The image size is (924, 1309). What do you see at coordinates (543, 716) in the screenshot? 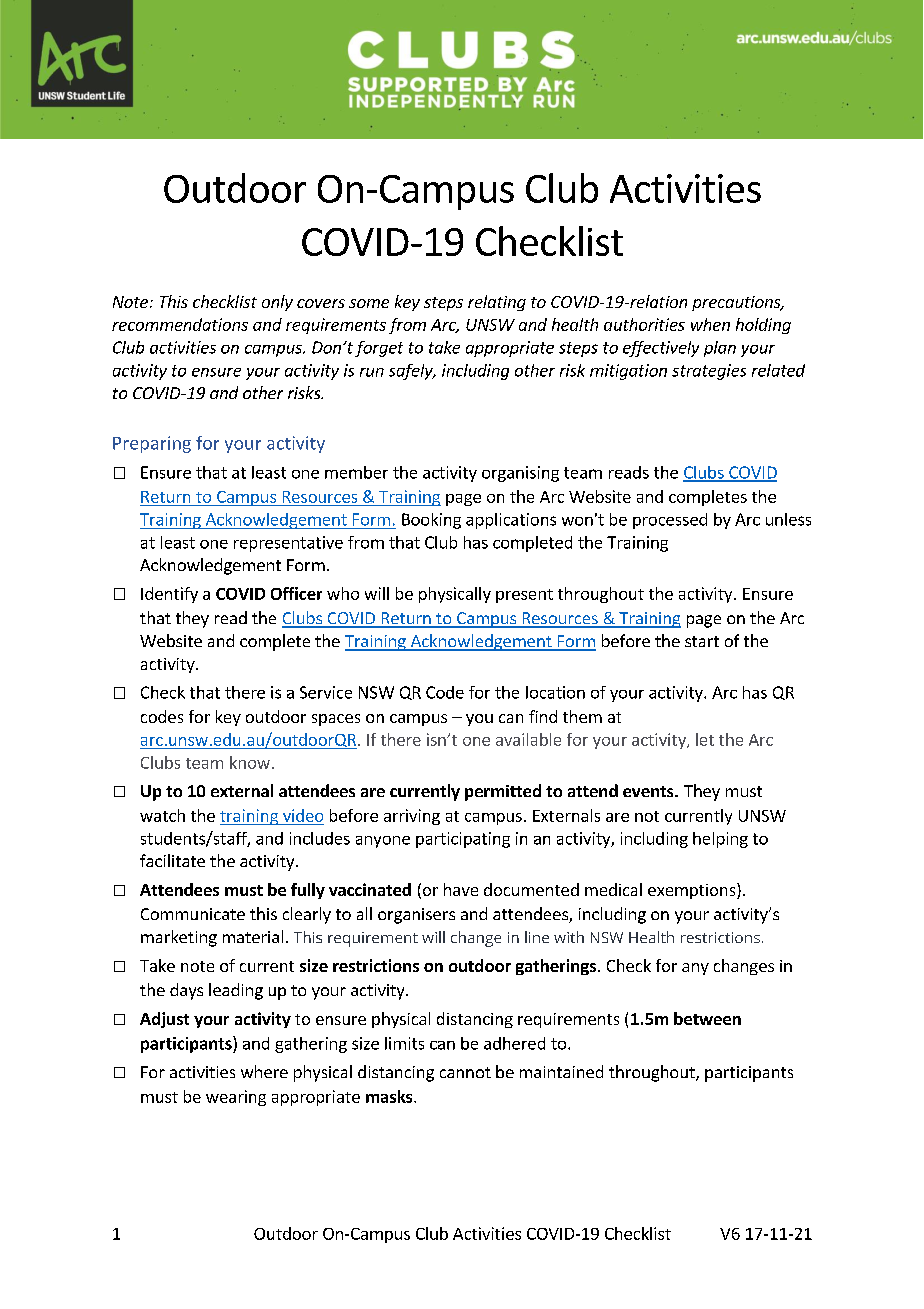
I see `find` at bounding box center [543, 716].
